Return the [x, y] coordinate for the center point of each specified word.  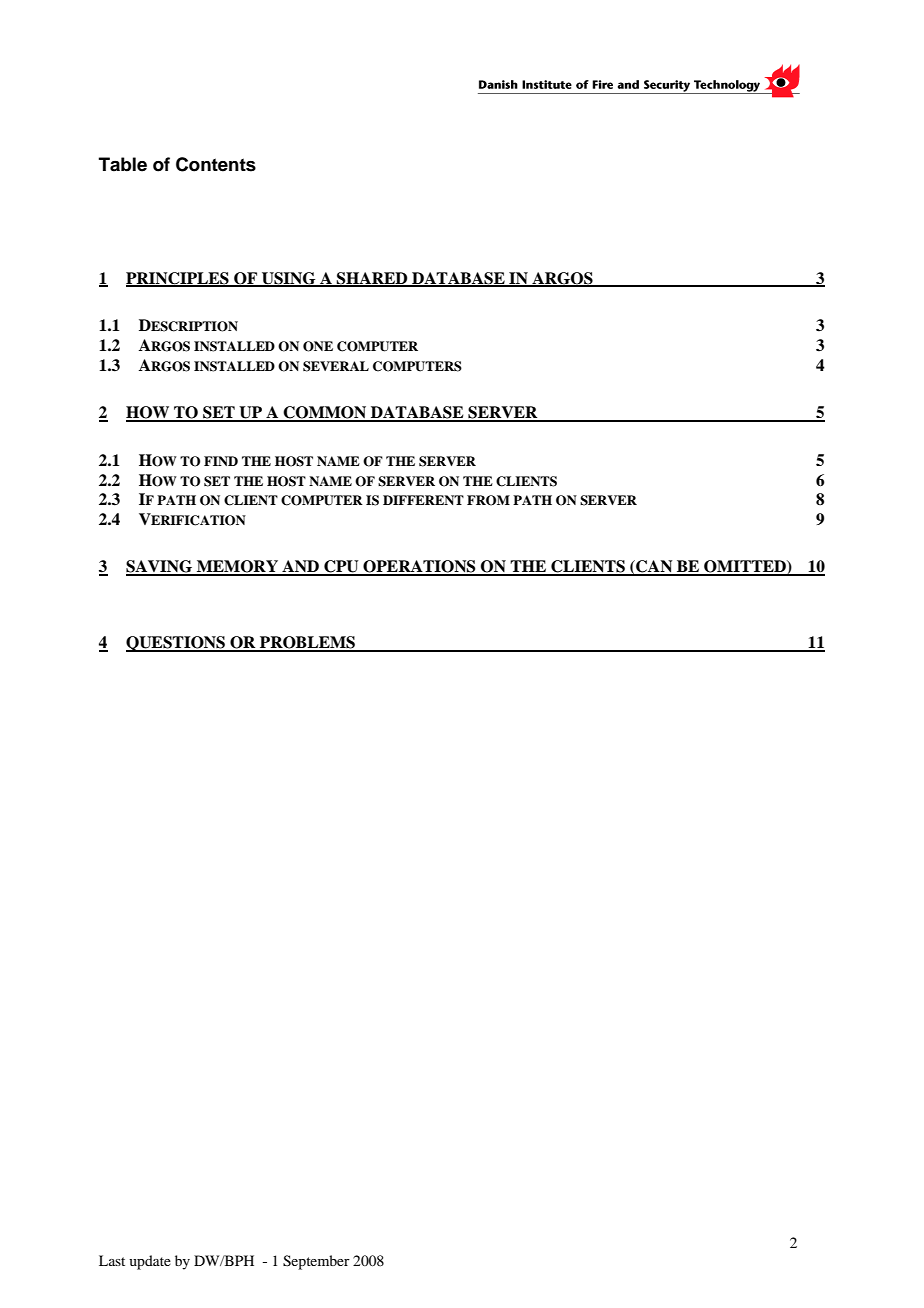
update [150, 1262]
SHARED [372, 279]
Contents [216, 164]
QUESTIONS [176, 644]
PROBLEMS [307, 643]
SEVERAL [336, 366]
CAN [654, 567]
